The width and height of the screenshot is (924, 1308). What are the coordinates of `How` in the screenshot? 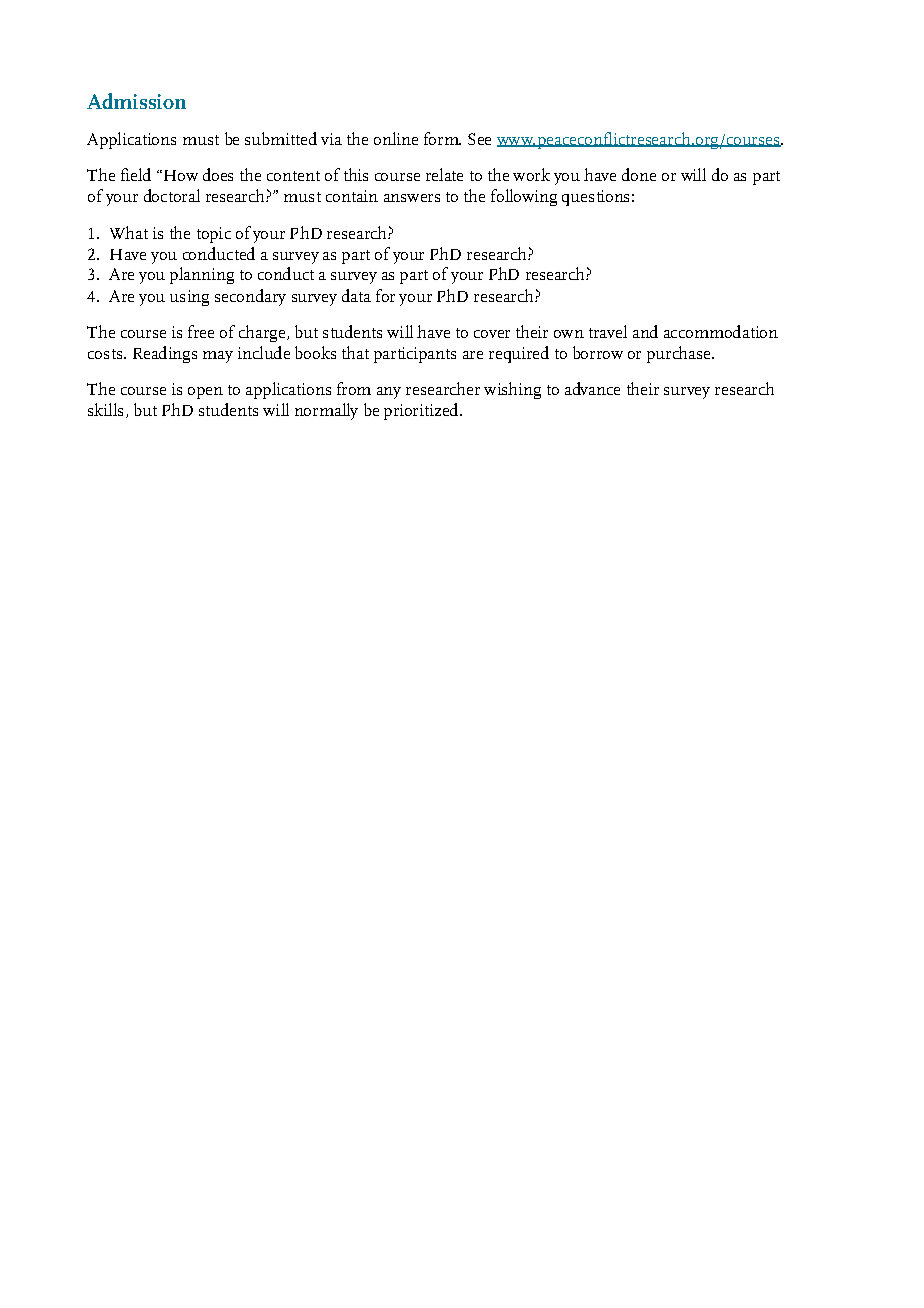 It's located at (181, 175).
